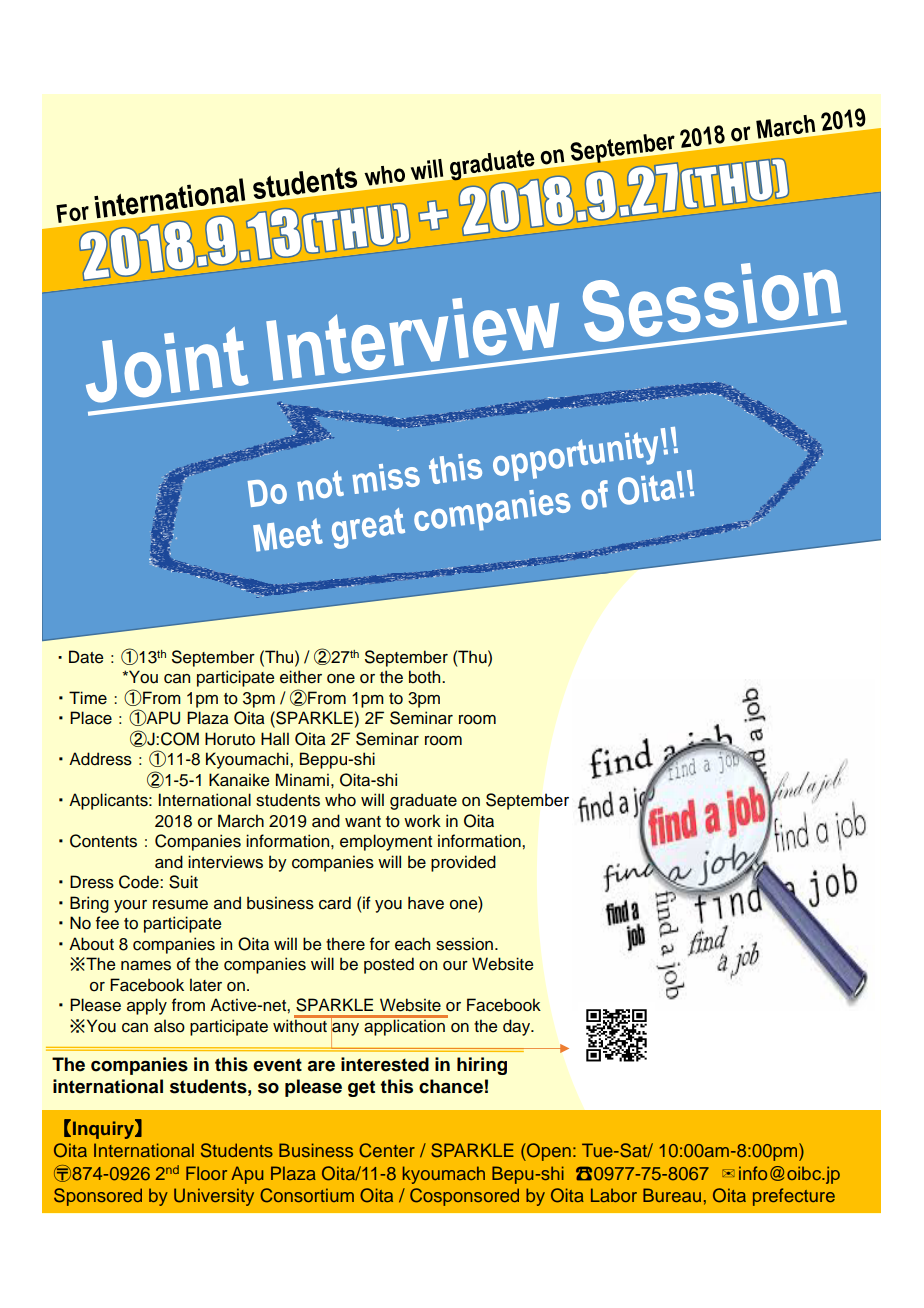 The height and width of the image is (1308, 924). What do you see at coordinates (482, 1066) in the image?
I see `hiring` at bounding box center [482, 1066].
